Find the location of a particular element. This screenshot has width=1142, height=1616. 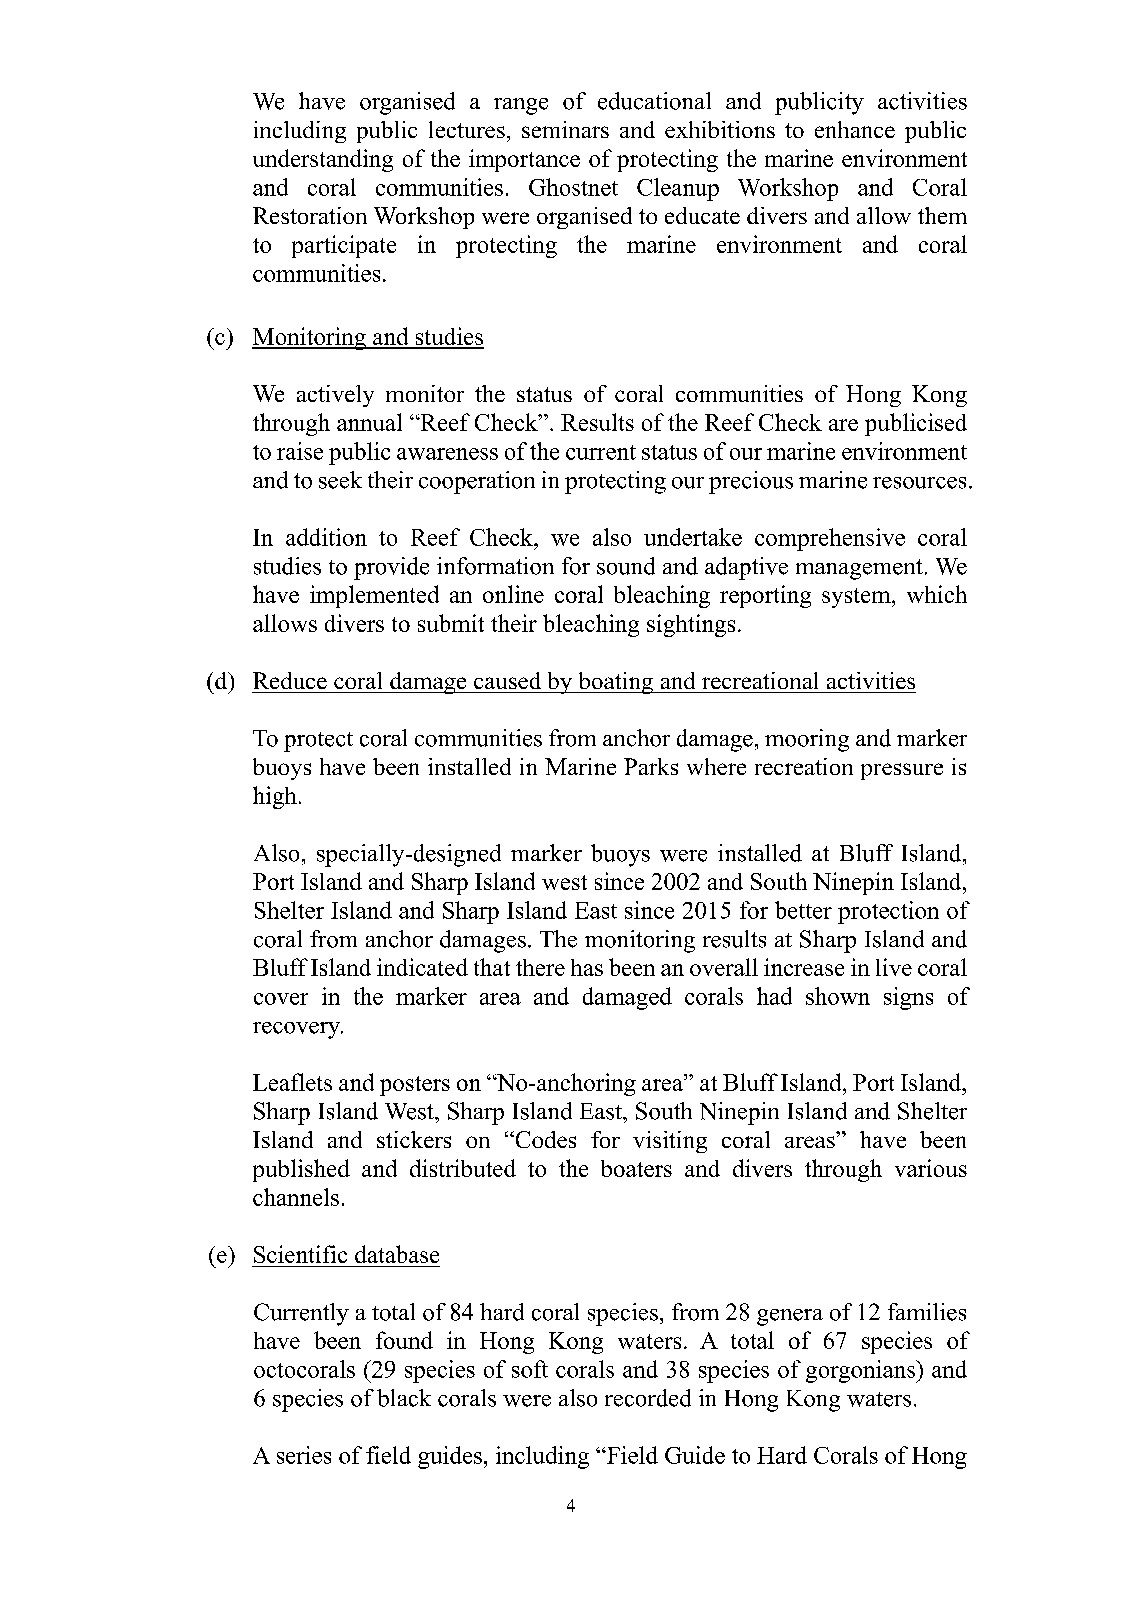

families is located at coordinates (927, 1312).
